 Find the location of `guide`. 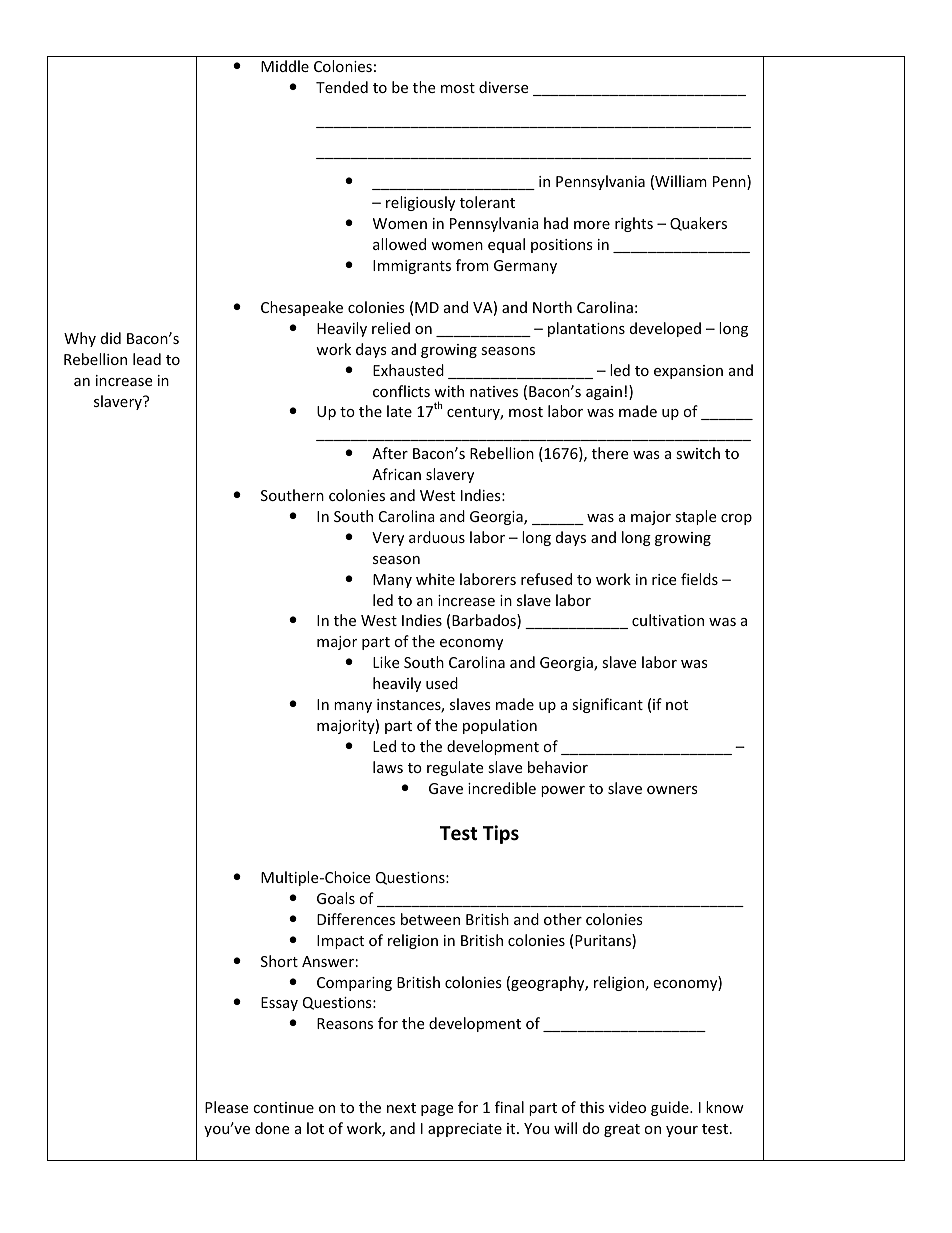

guide is located at coordinates (671, 1108).
